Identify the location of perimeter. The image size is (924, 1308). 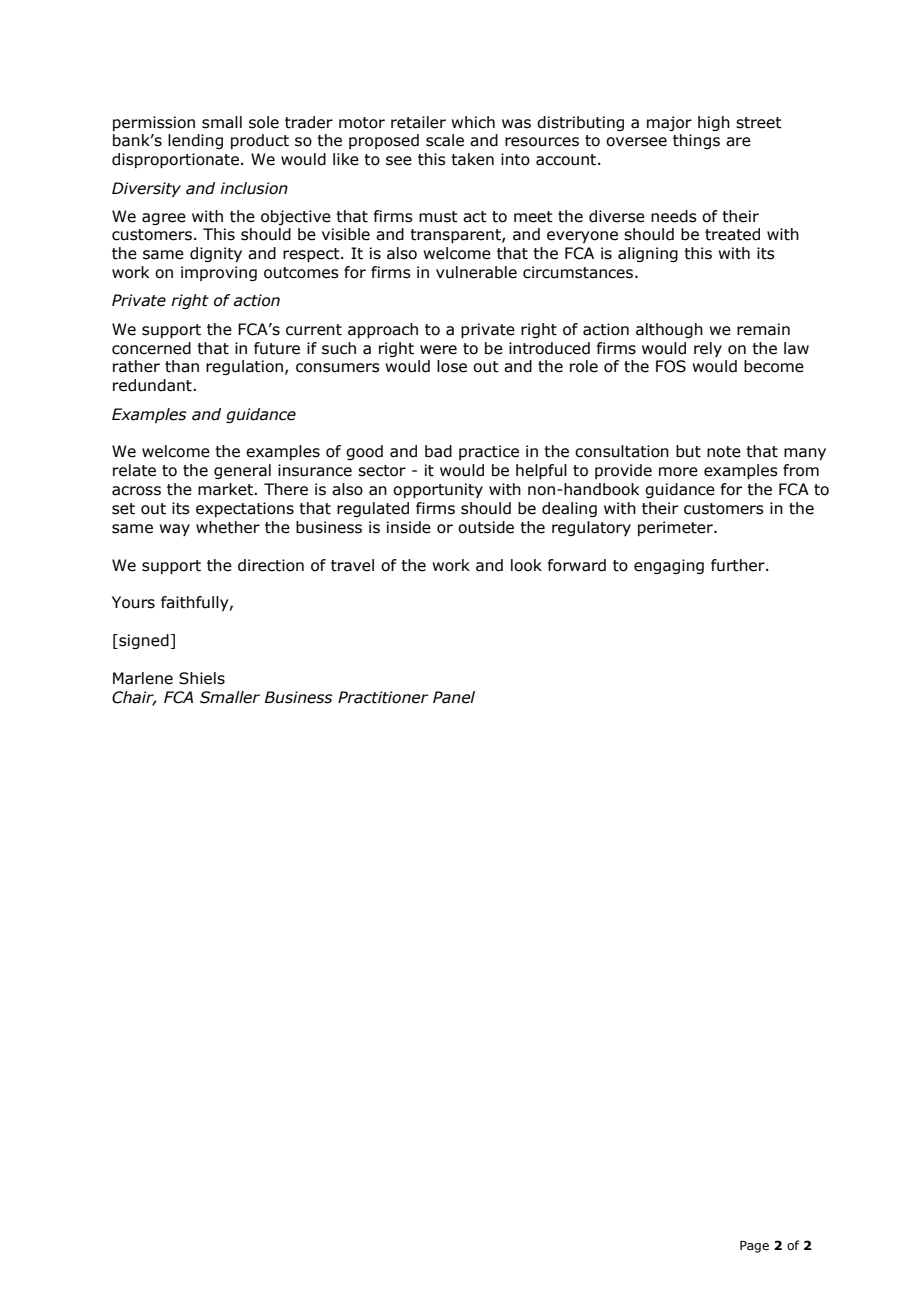
(676, 528).
